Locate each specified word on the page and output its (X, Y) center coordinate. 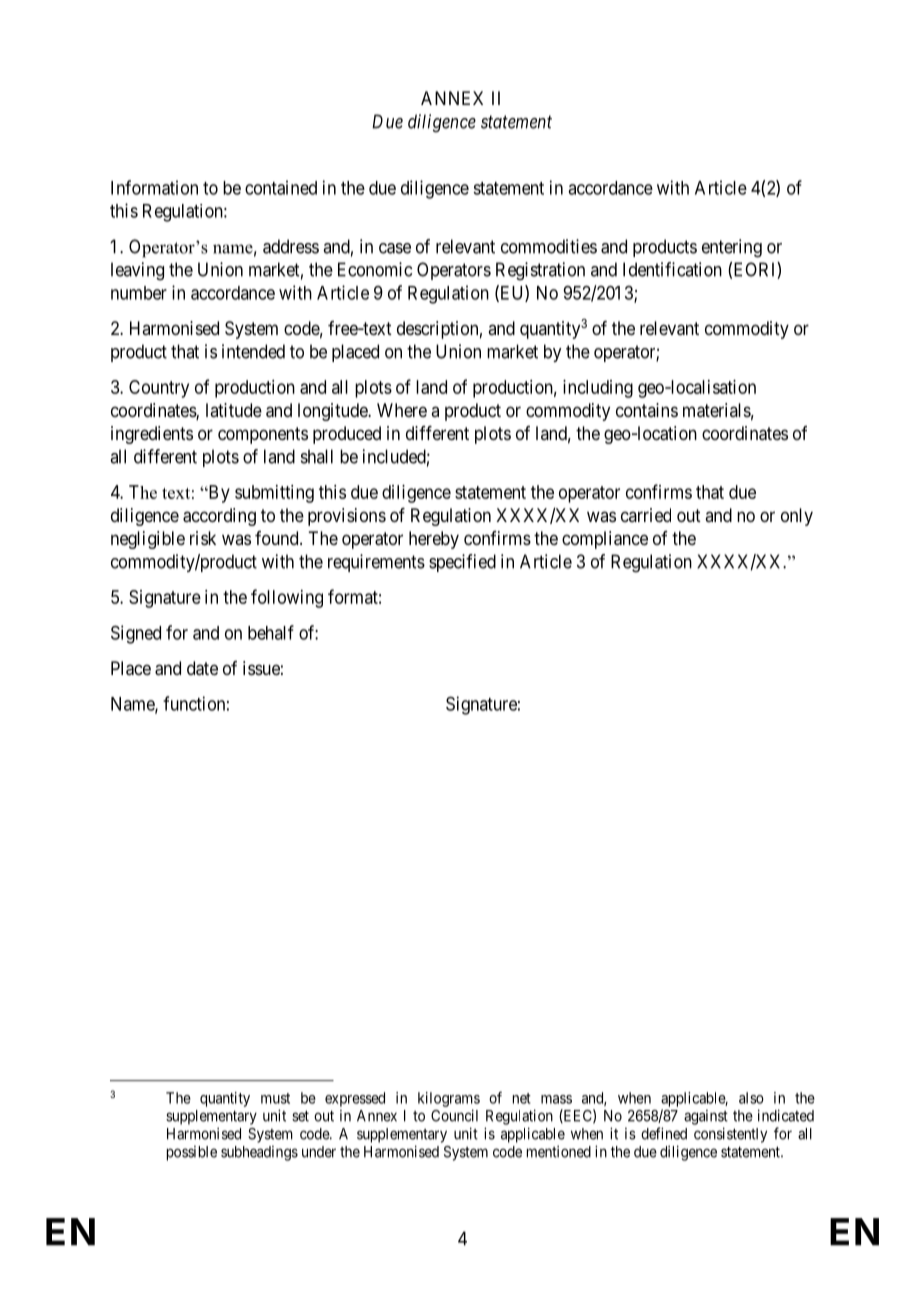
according (219, 517)
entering (732, 248)
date (202, 668)
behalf (271, 632)
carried (646, 515)
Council (454, 1115)
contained (281, 187)
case (395, 248)
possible (192, 1153)
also (751, 1098)
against (706, 1117)
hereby (434, 540)
